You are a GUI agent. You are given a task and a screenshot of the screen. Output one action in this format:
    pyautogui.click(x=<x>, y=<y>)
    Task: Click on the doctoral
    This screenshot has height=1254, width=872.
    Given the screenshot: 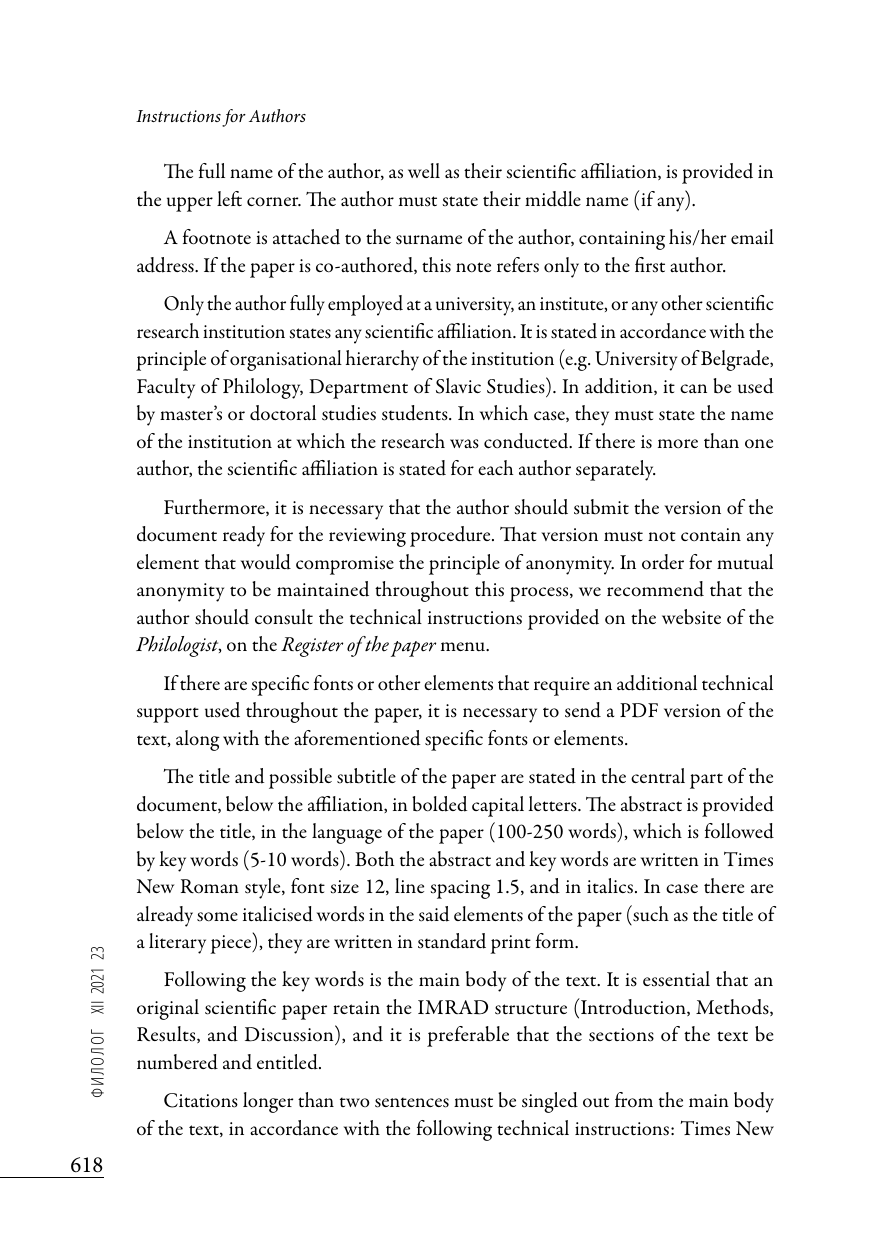 What is the action you would take?
    pyautogui.click(x=283, y=413)
